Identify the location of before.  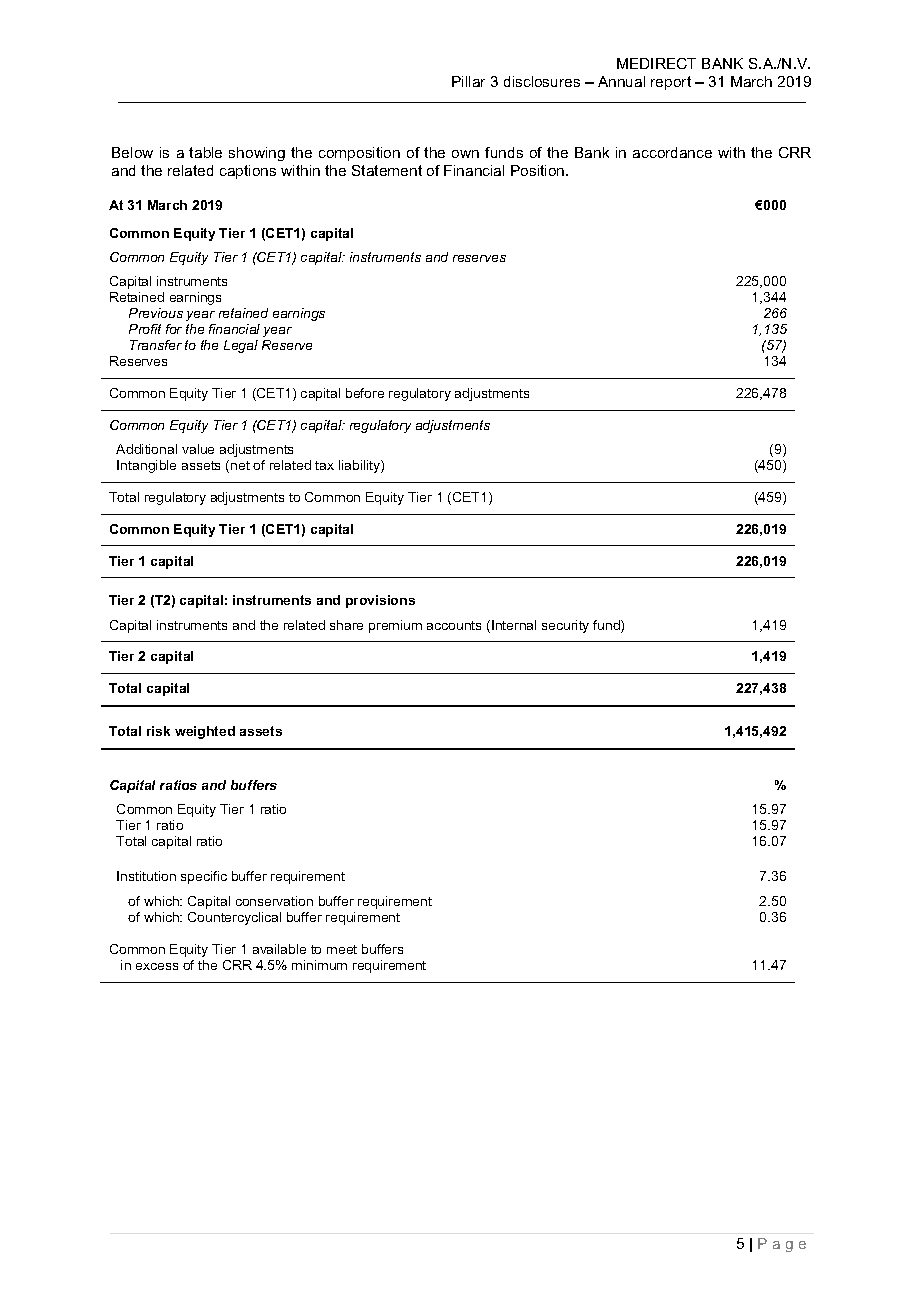
(365, 393).
